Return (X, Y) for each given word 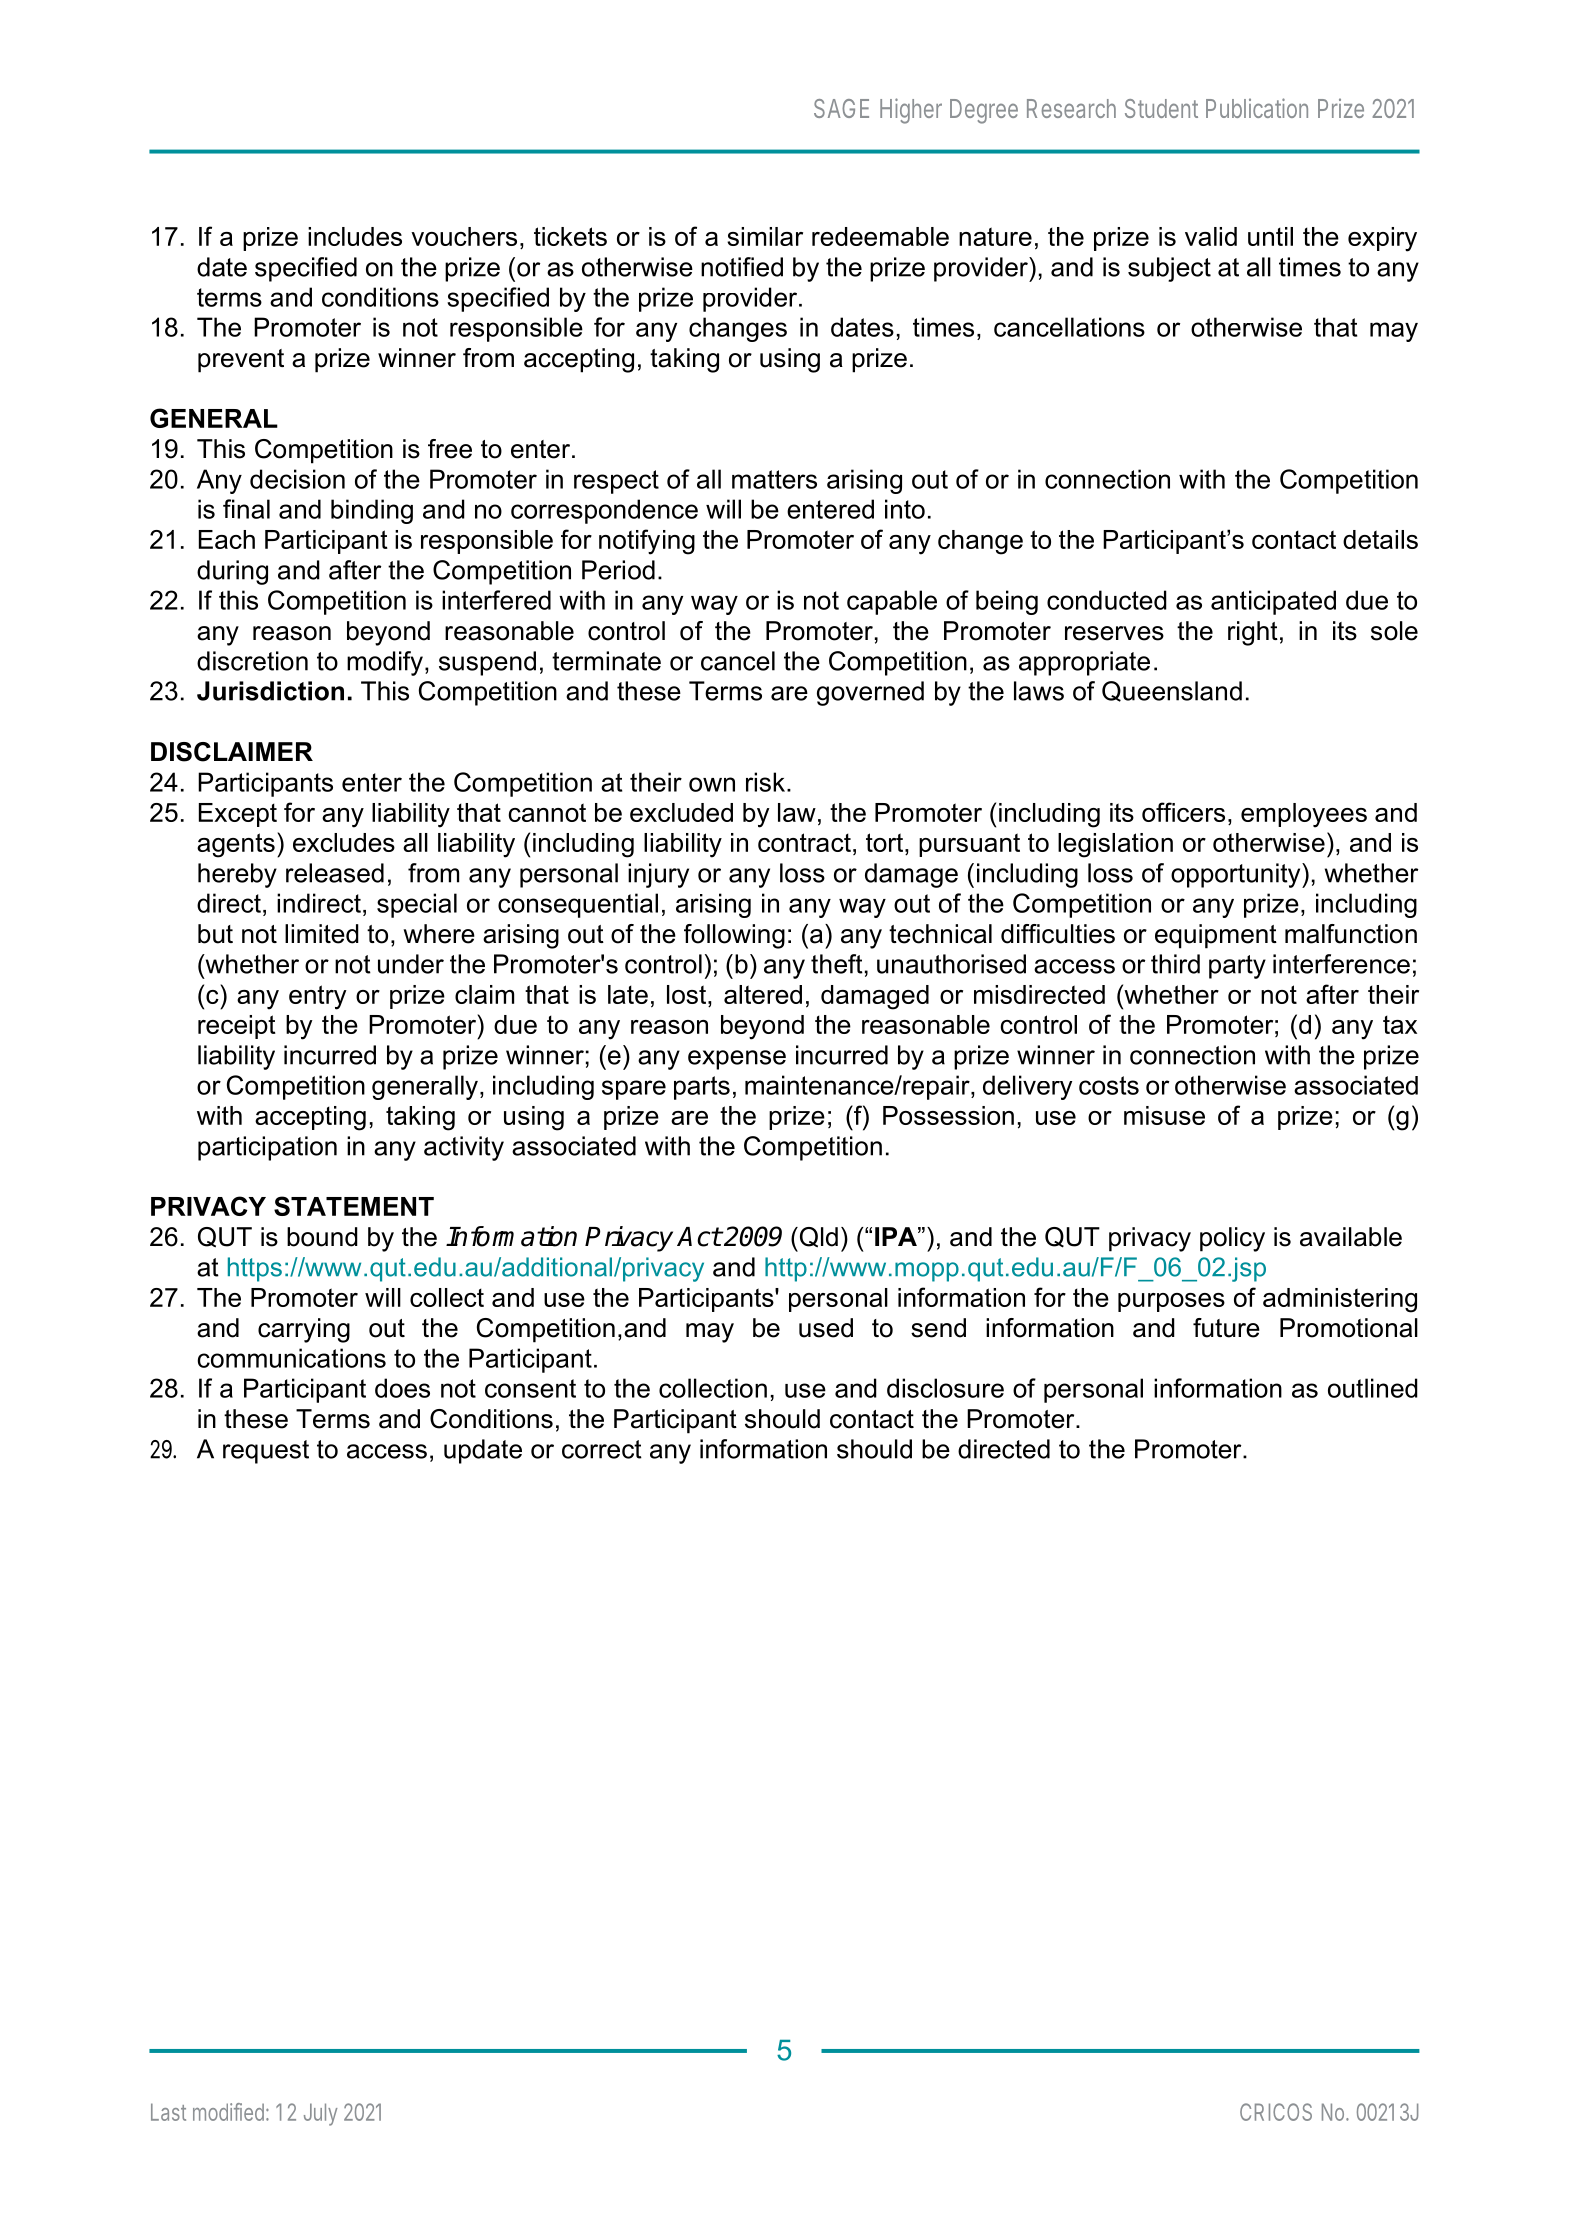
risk (765, 782)
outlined (1373, 1388)
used (826, 1328)
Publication (1257, 108)
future (1226, 1328)
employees (1304, 815)
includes (355, 236)
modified (228, 2112)
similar (765, 236)
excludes (344, 842)
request (266, 1452)
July (321, 2114)
